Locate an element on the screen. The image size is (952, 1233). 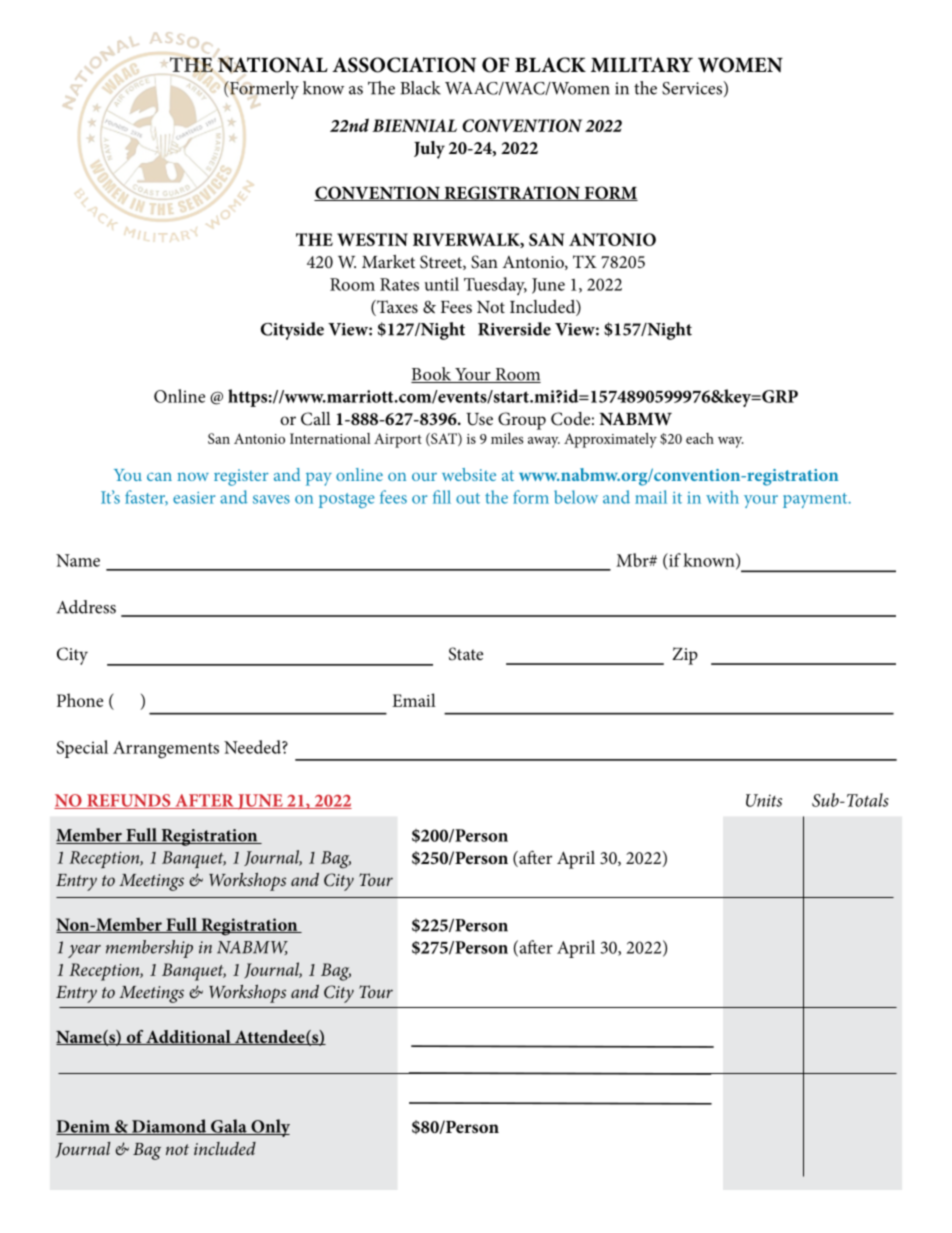
Address is located at coordinates (86, 607).
